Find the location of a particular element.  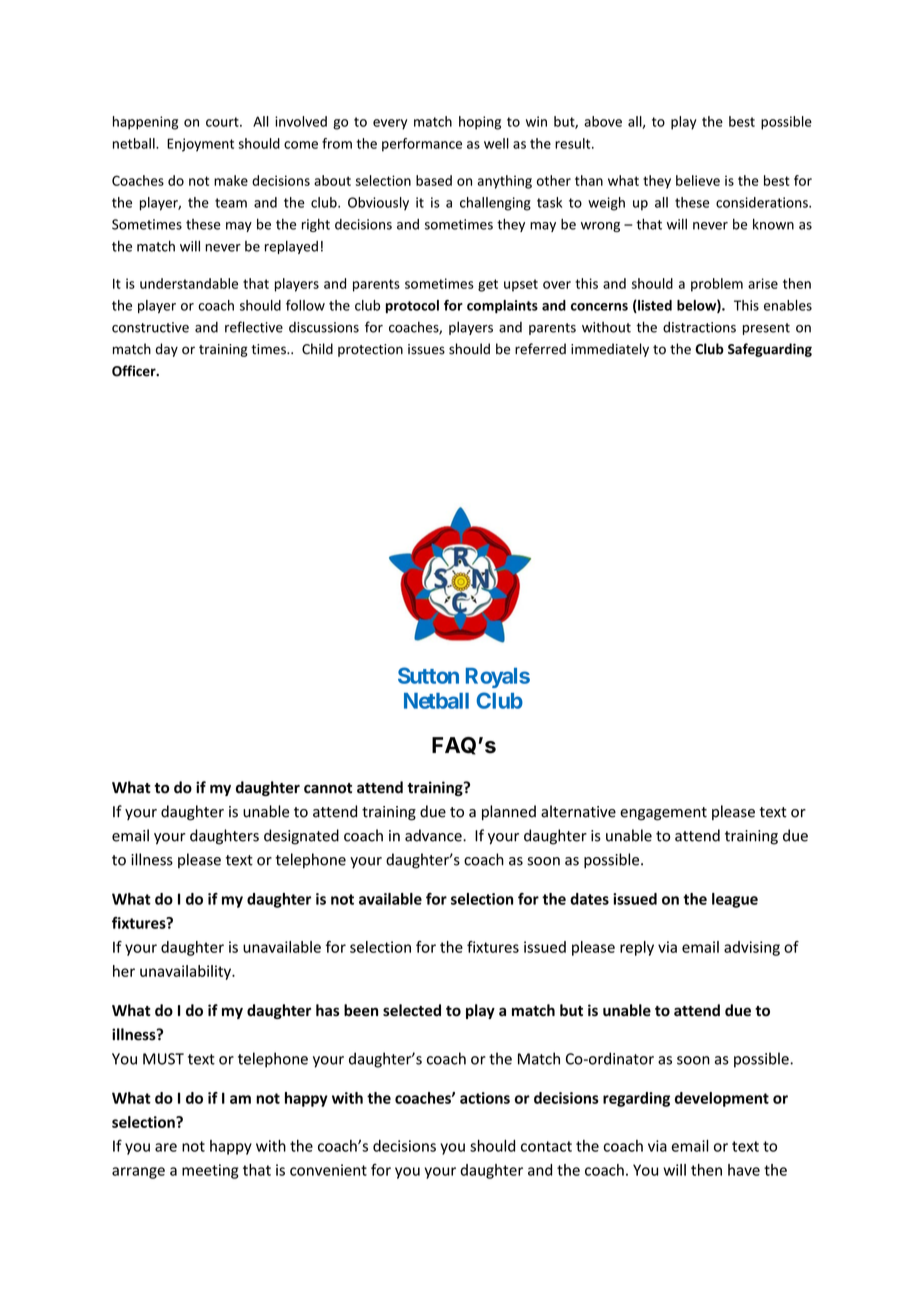

advising is located at coordinates (752, 948).
